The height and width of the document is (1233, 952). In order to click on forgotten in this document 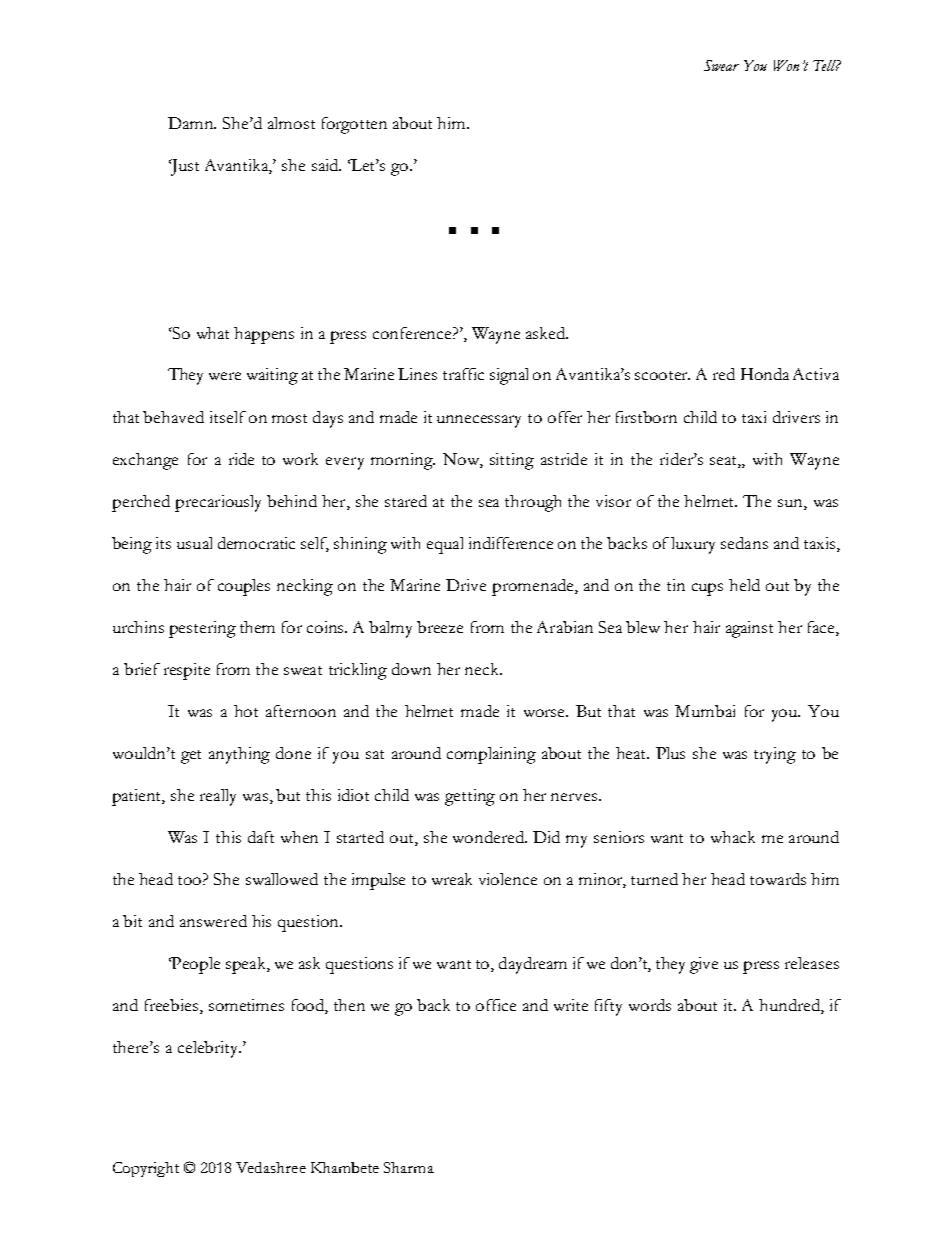, I will do `click(354, 125)`.
